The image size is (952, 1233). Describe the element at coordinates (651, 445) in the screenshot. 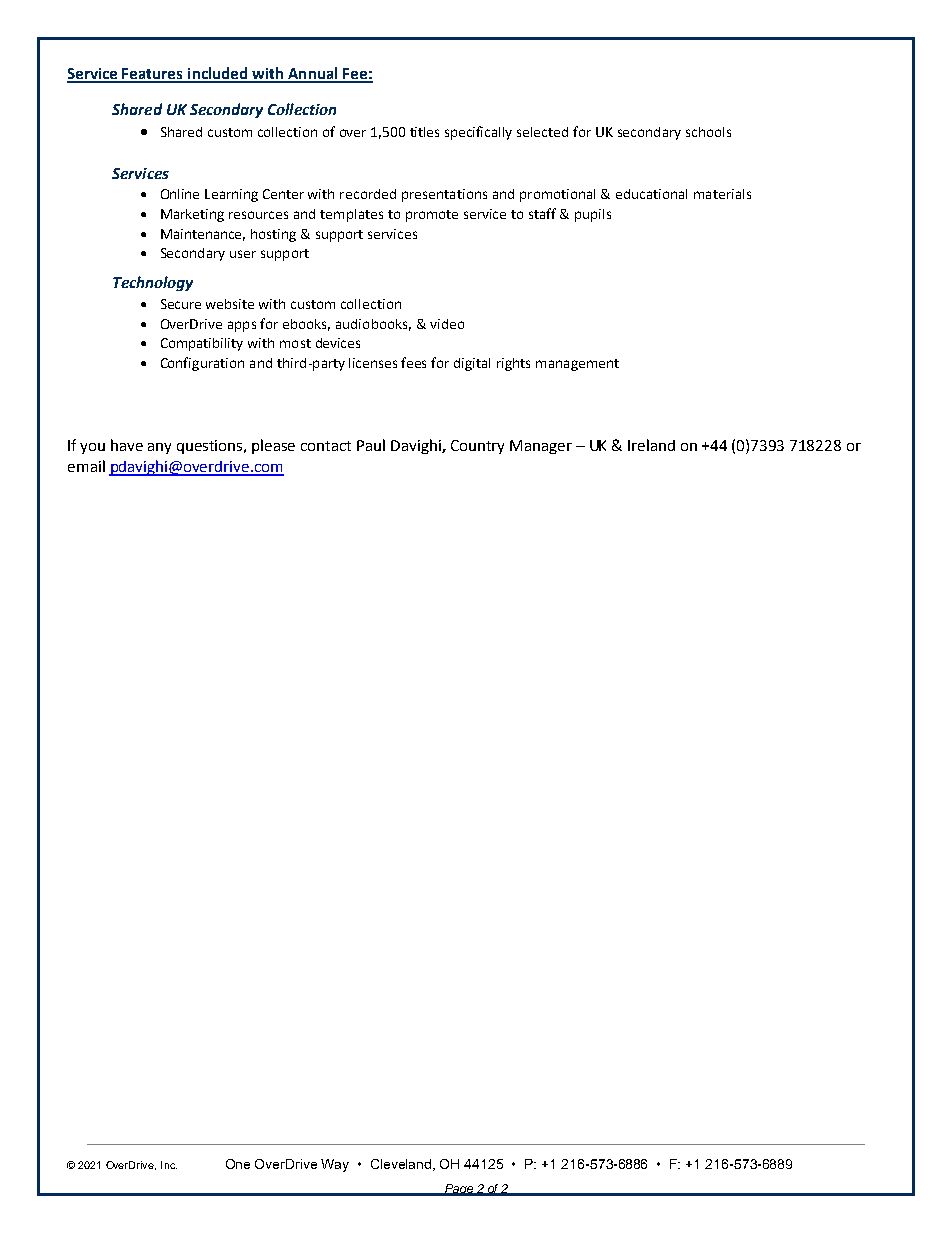

I see `Ireland` at that location.
